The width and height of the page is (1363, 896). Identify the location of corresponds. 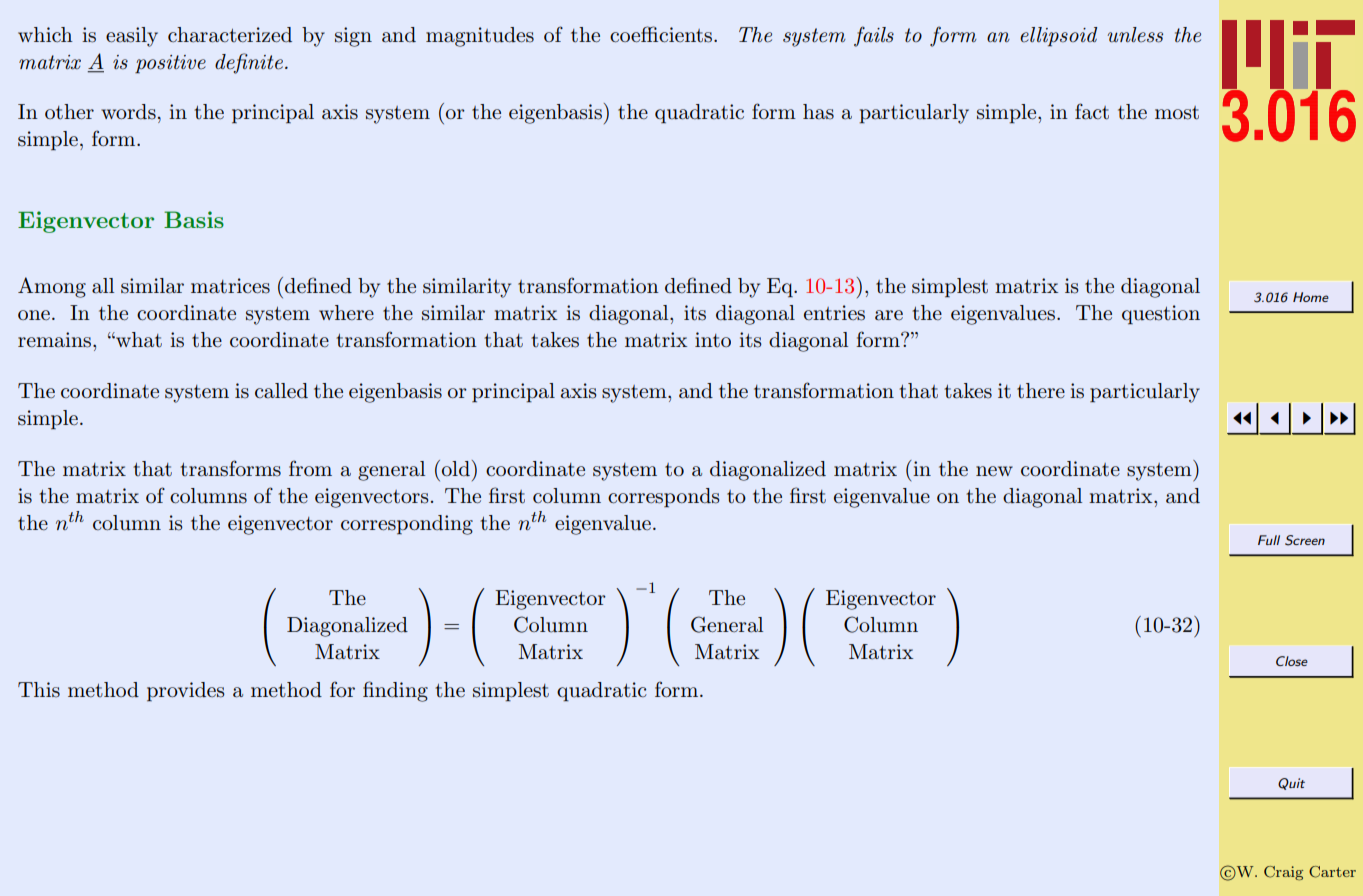
(664, 498).
